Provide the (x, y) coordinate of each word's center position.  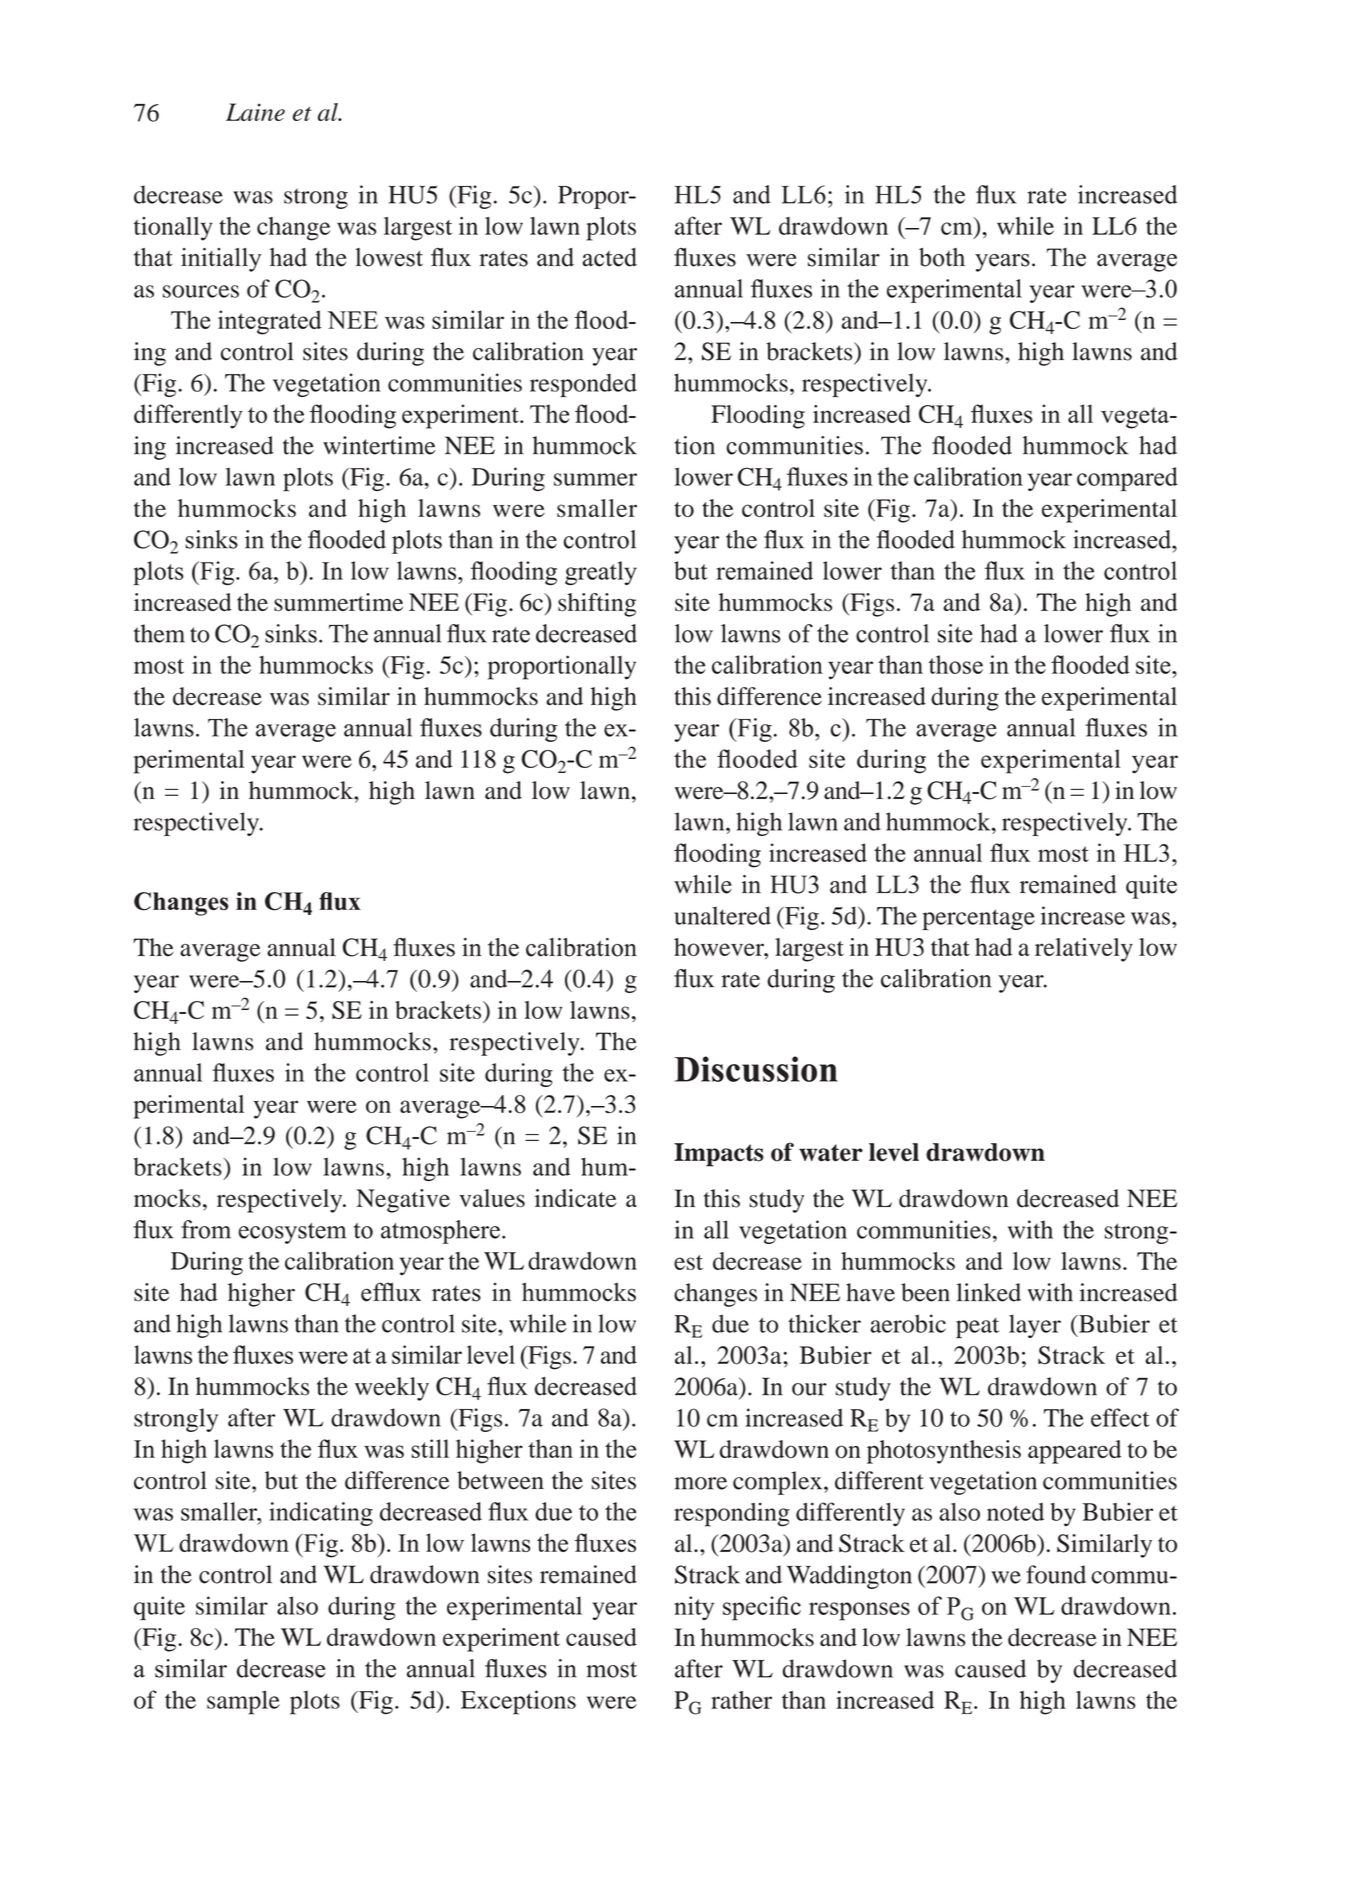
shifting (597, 605)
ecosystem (292, 1233)
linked (989, 1292)
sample (243, 1702)
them (159, 633)
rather (741, 1700)
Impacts (719, 1155)
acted (609, 257)
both (942, 257)
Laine (255, 112)
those (955, 664)
